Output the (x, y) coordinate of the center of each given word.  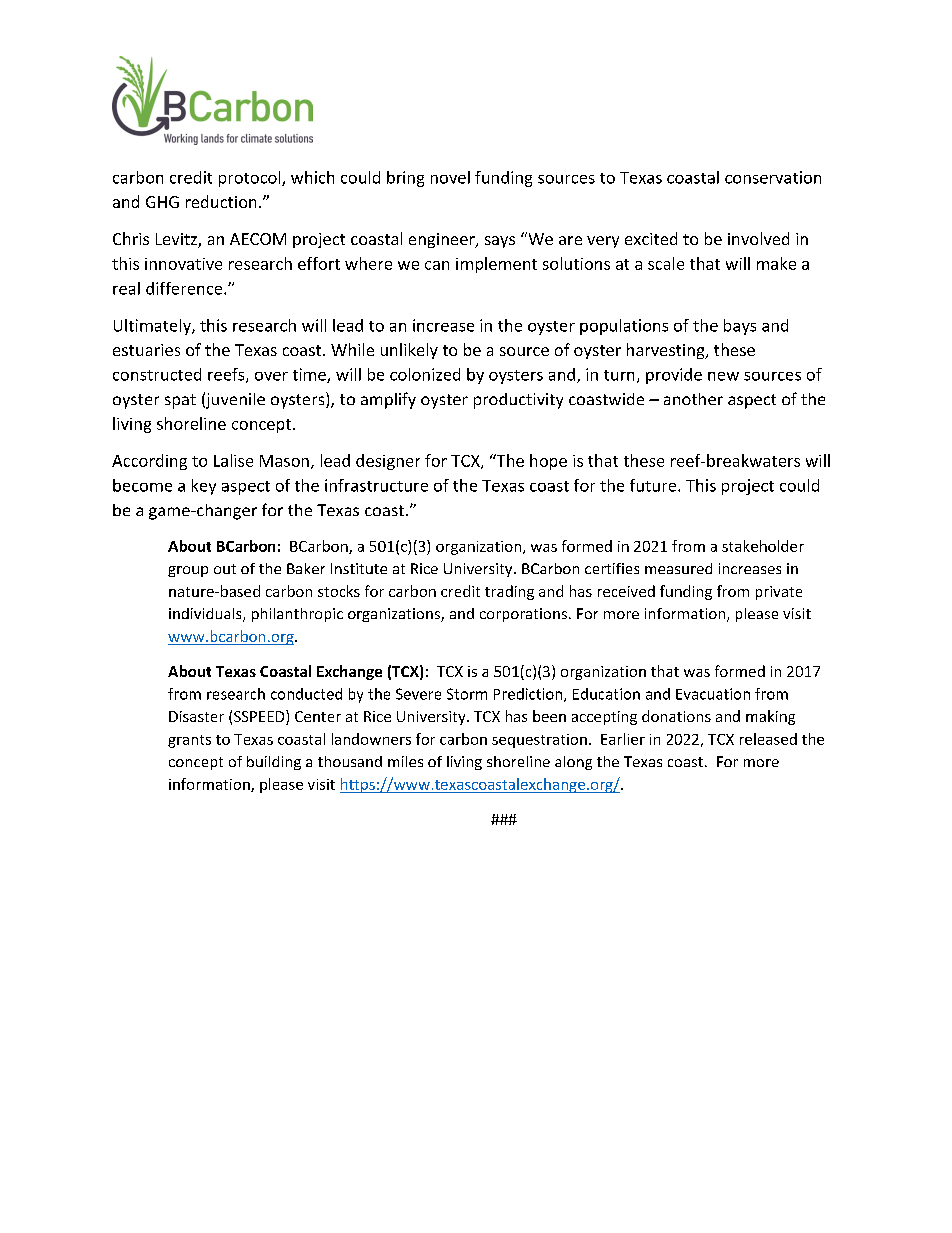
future (654, 485)
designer (388, 462)
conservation (773, 177)
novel (450, 177)
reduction (221, 201)
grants (189, 741)
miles (405, 761)
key (204, 487)
